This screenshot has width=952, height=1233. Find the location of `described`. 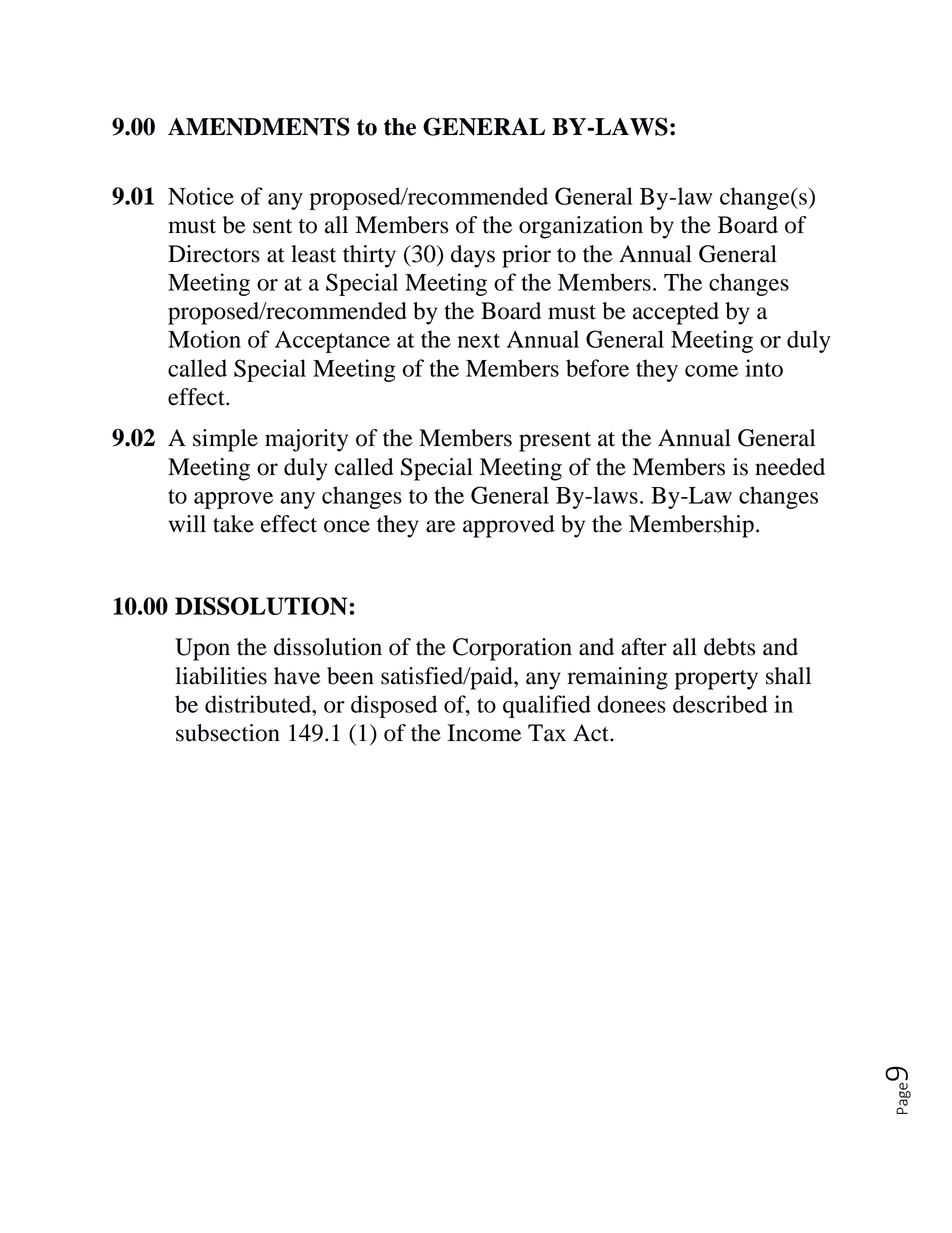

described is located at coordinates (720, 704).
